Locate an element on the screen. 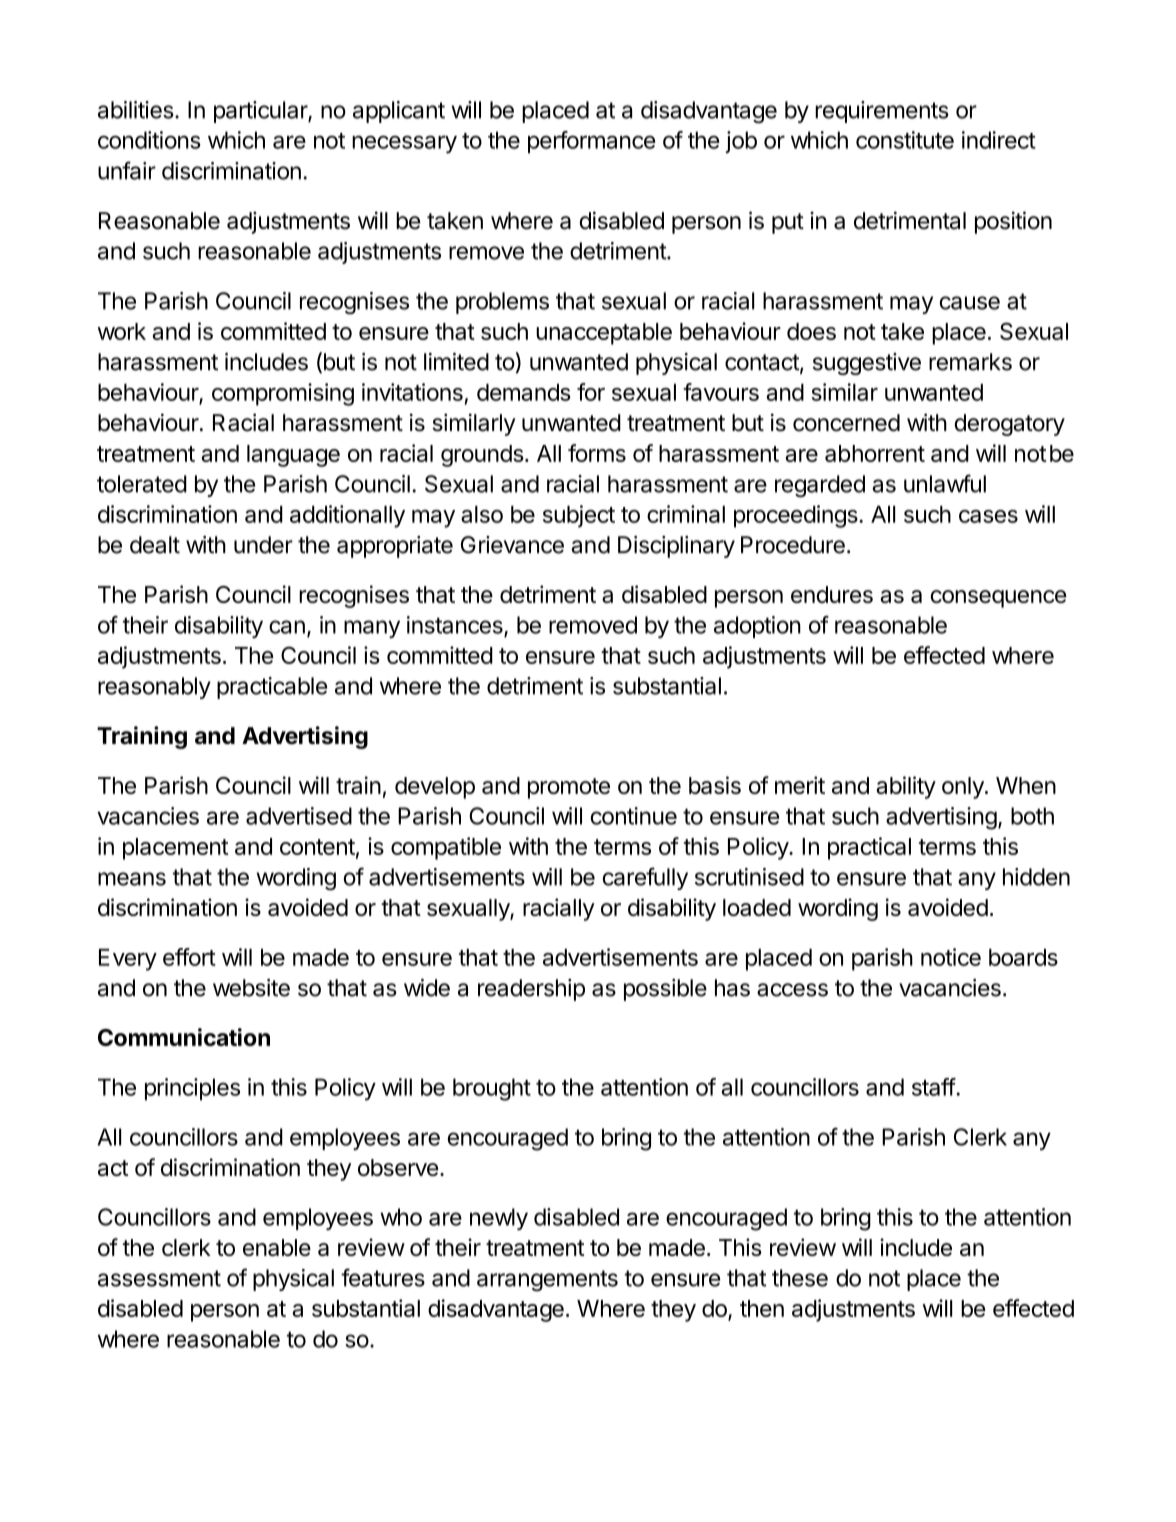 The width and height of the screenshot is (1176, 1522). arrangements is located at coordinates (547, 1281).
